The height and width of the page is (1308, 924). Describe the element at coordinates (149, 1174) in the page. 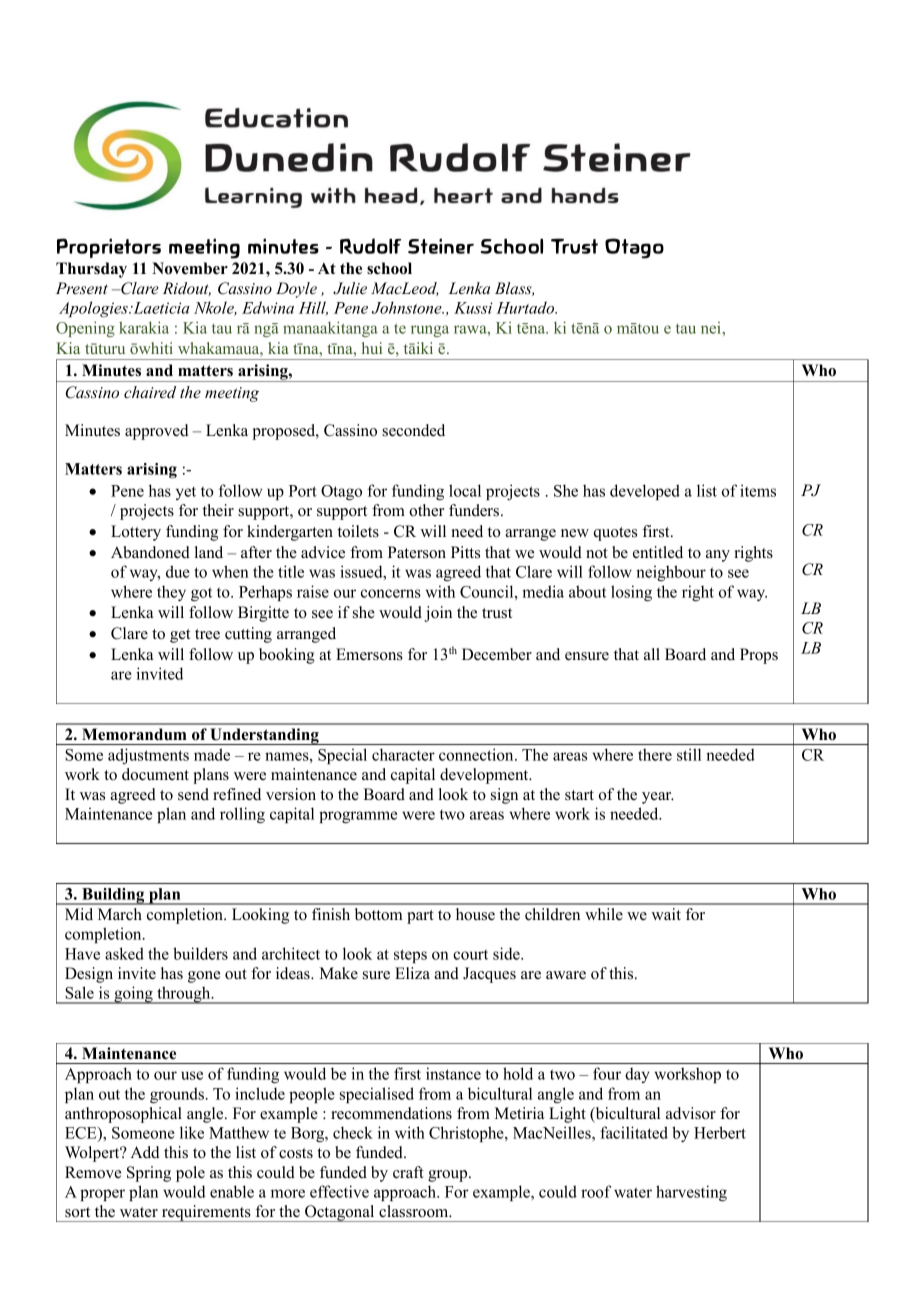

I see `Spring` at that location.
